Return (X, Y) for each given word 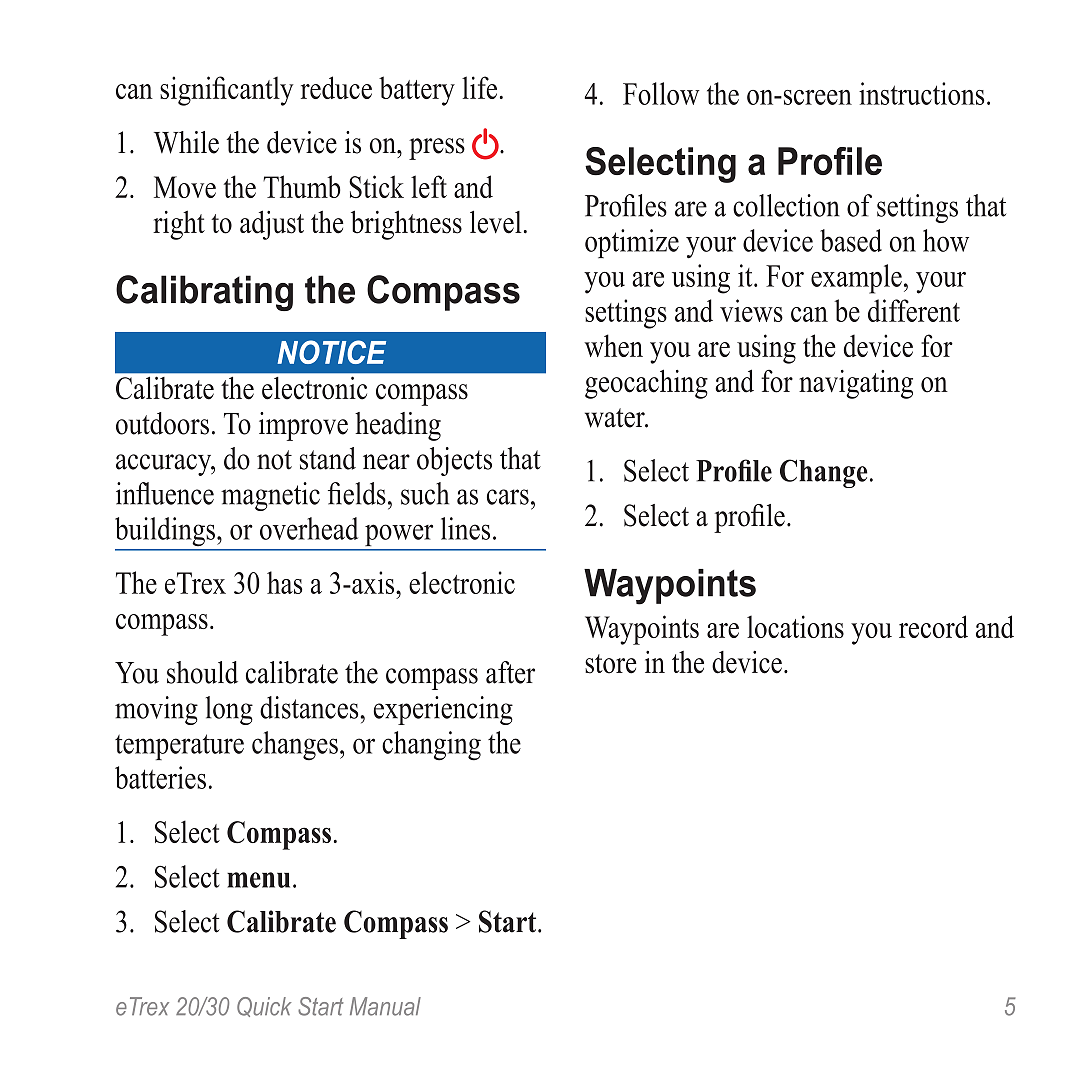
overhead (309, 528)
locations (795, 626)
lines (465, 528)
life (479, 87)
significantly (227, 91)
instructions (921, 93)
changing (431, 746)
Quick (264, 1007)
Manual (385, 1006)
